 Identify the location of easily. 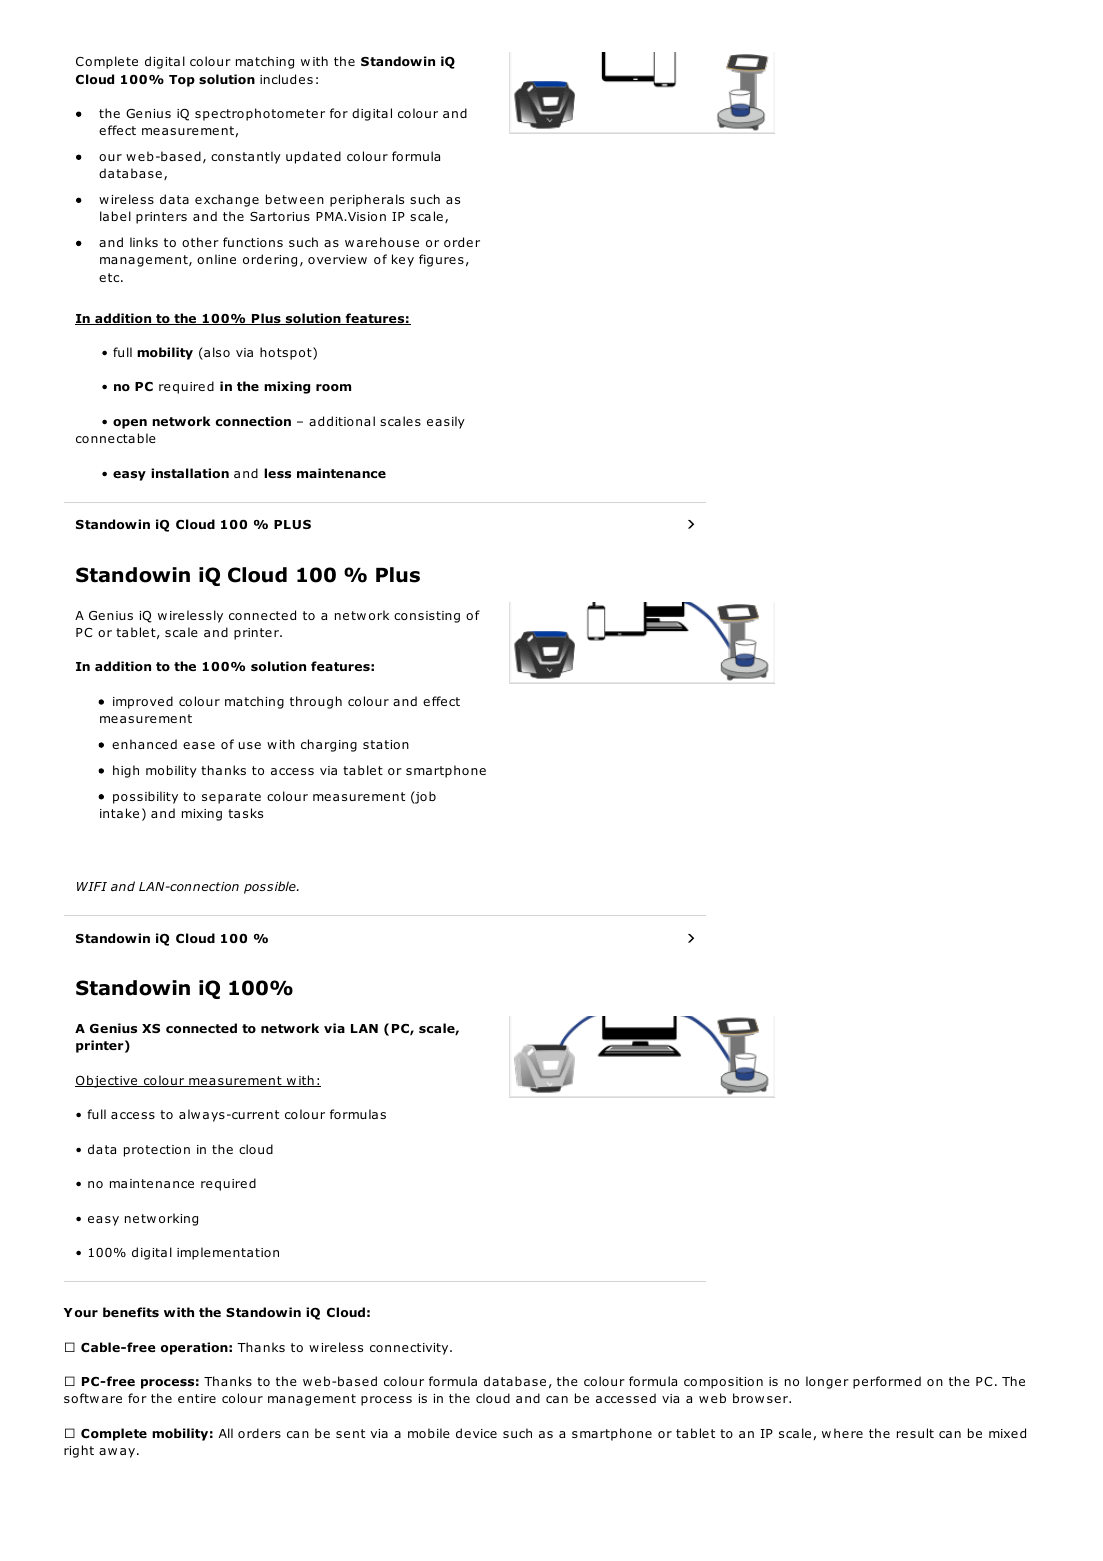
(446, 422).
